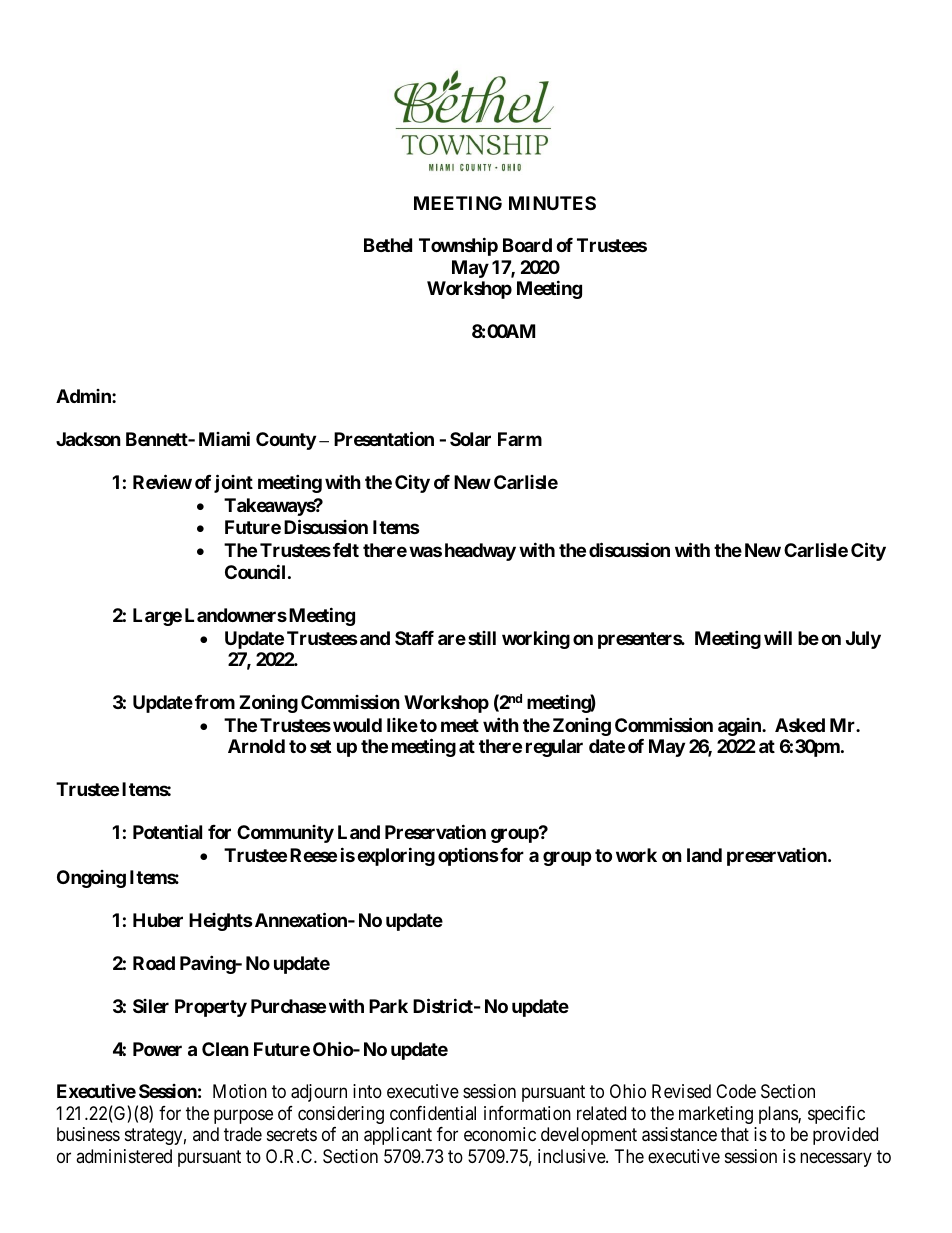 This page has width=952, height=1233. What do you see at coordinates (458, 247) in the page?
I see `Township` at bounding box center [458, 247].
